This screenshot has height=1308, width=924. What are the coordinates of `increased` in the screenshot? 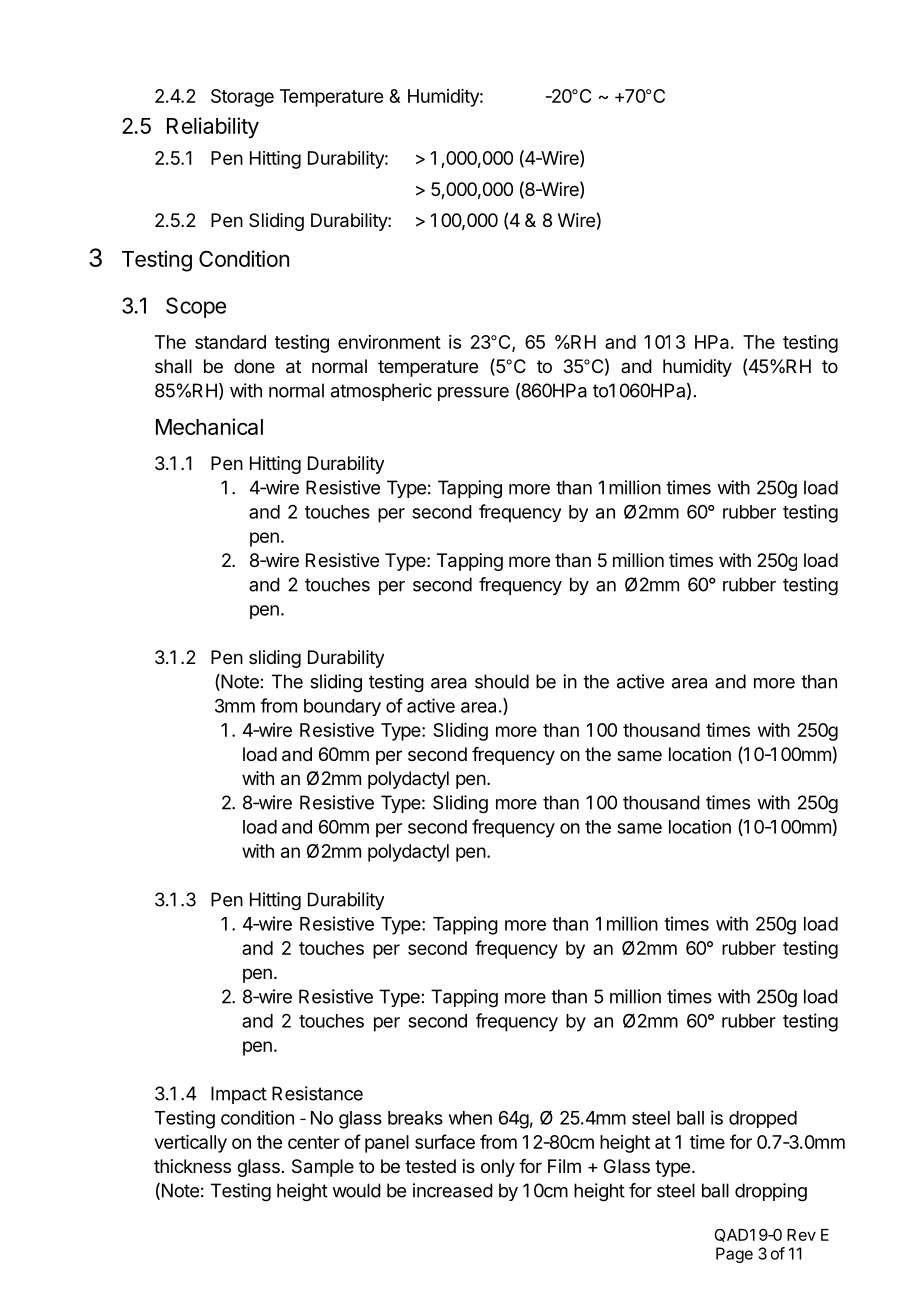 It's located at (453, 1190).
